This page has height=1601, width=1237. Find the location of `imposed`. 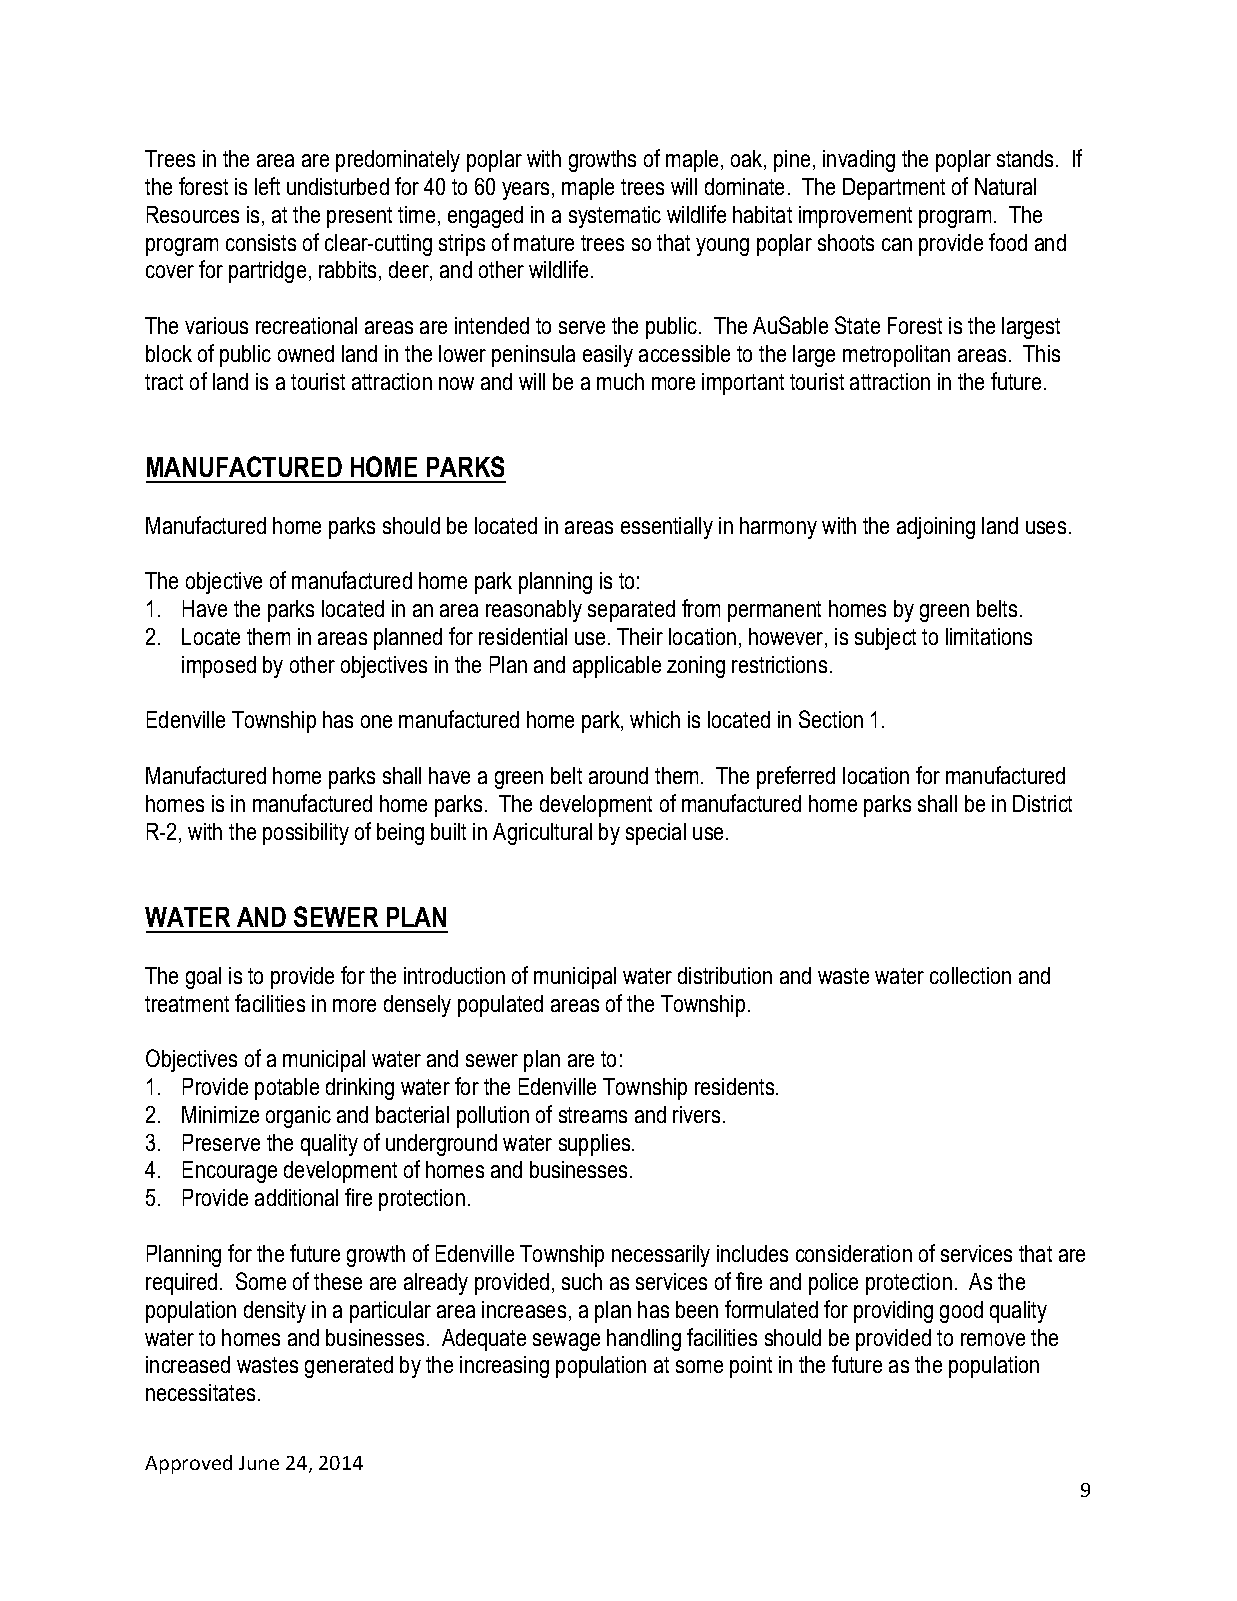

imposed is located at coordinates (219, 667).
